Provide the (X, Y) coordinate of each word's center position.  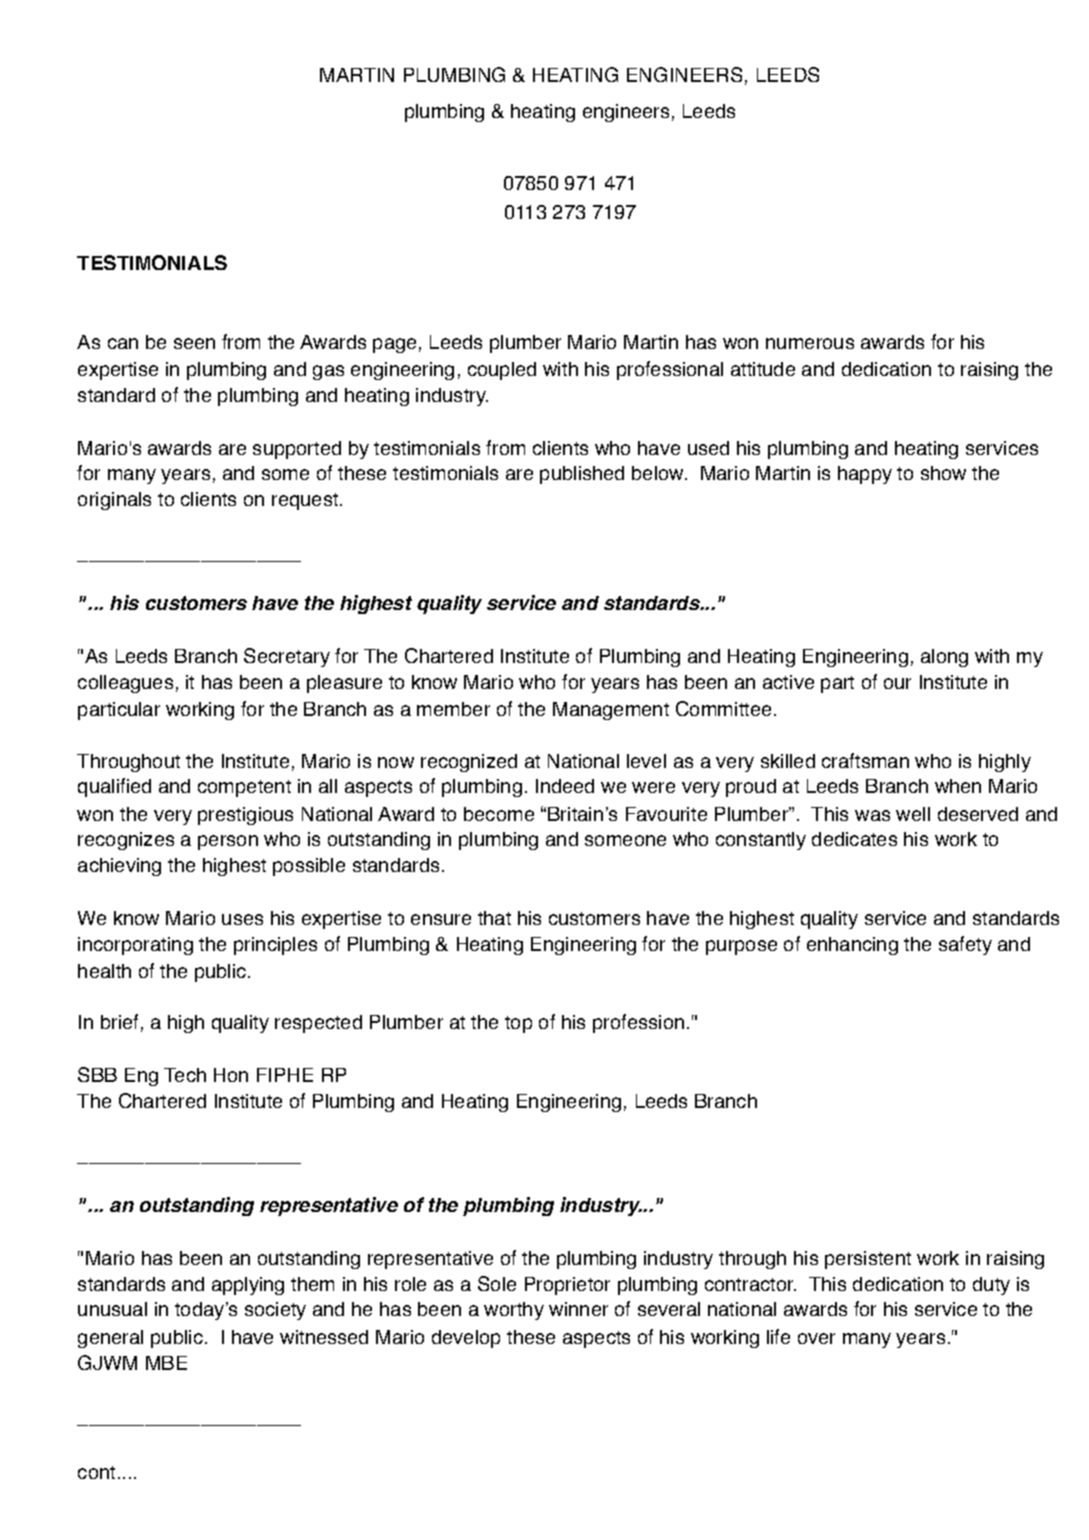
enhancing (852, 946)
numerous (810, 343)
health (104, 971)
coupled (502, 371)
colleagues (125, 684)
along (944, 658)
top (518, 1024)
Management (611, 711)
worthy (514, 1311)
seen (194, 343)
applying (248, 1286)
